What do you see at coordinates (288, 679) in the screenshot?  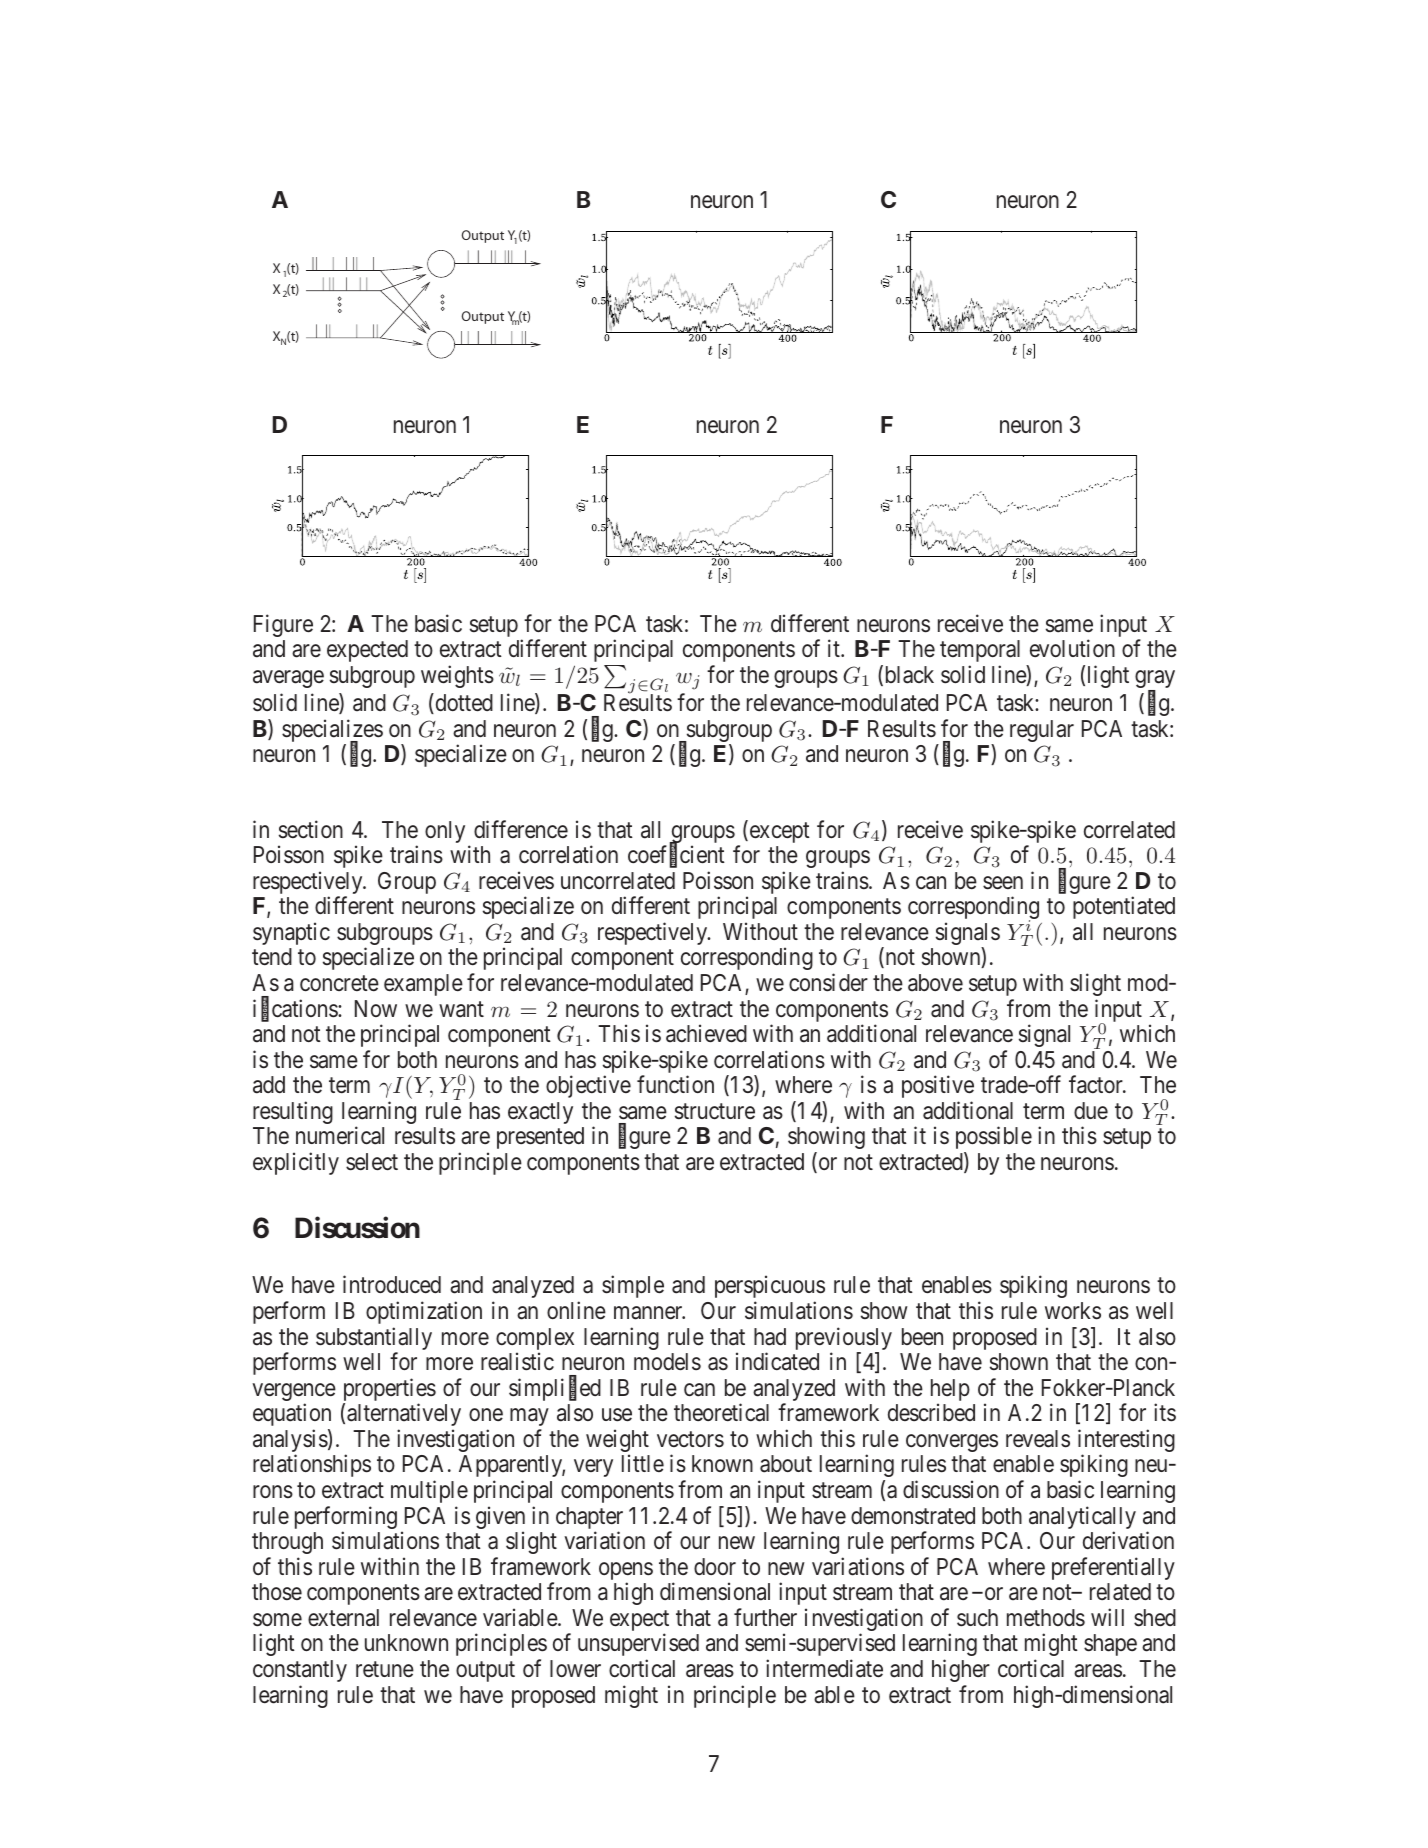 I see `average` at bounding box center [288, 679].
